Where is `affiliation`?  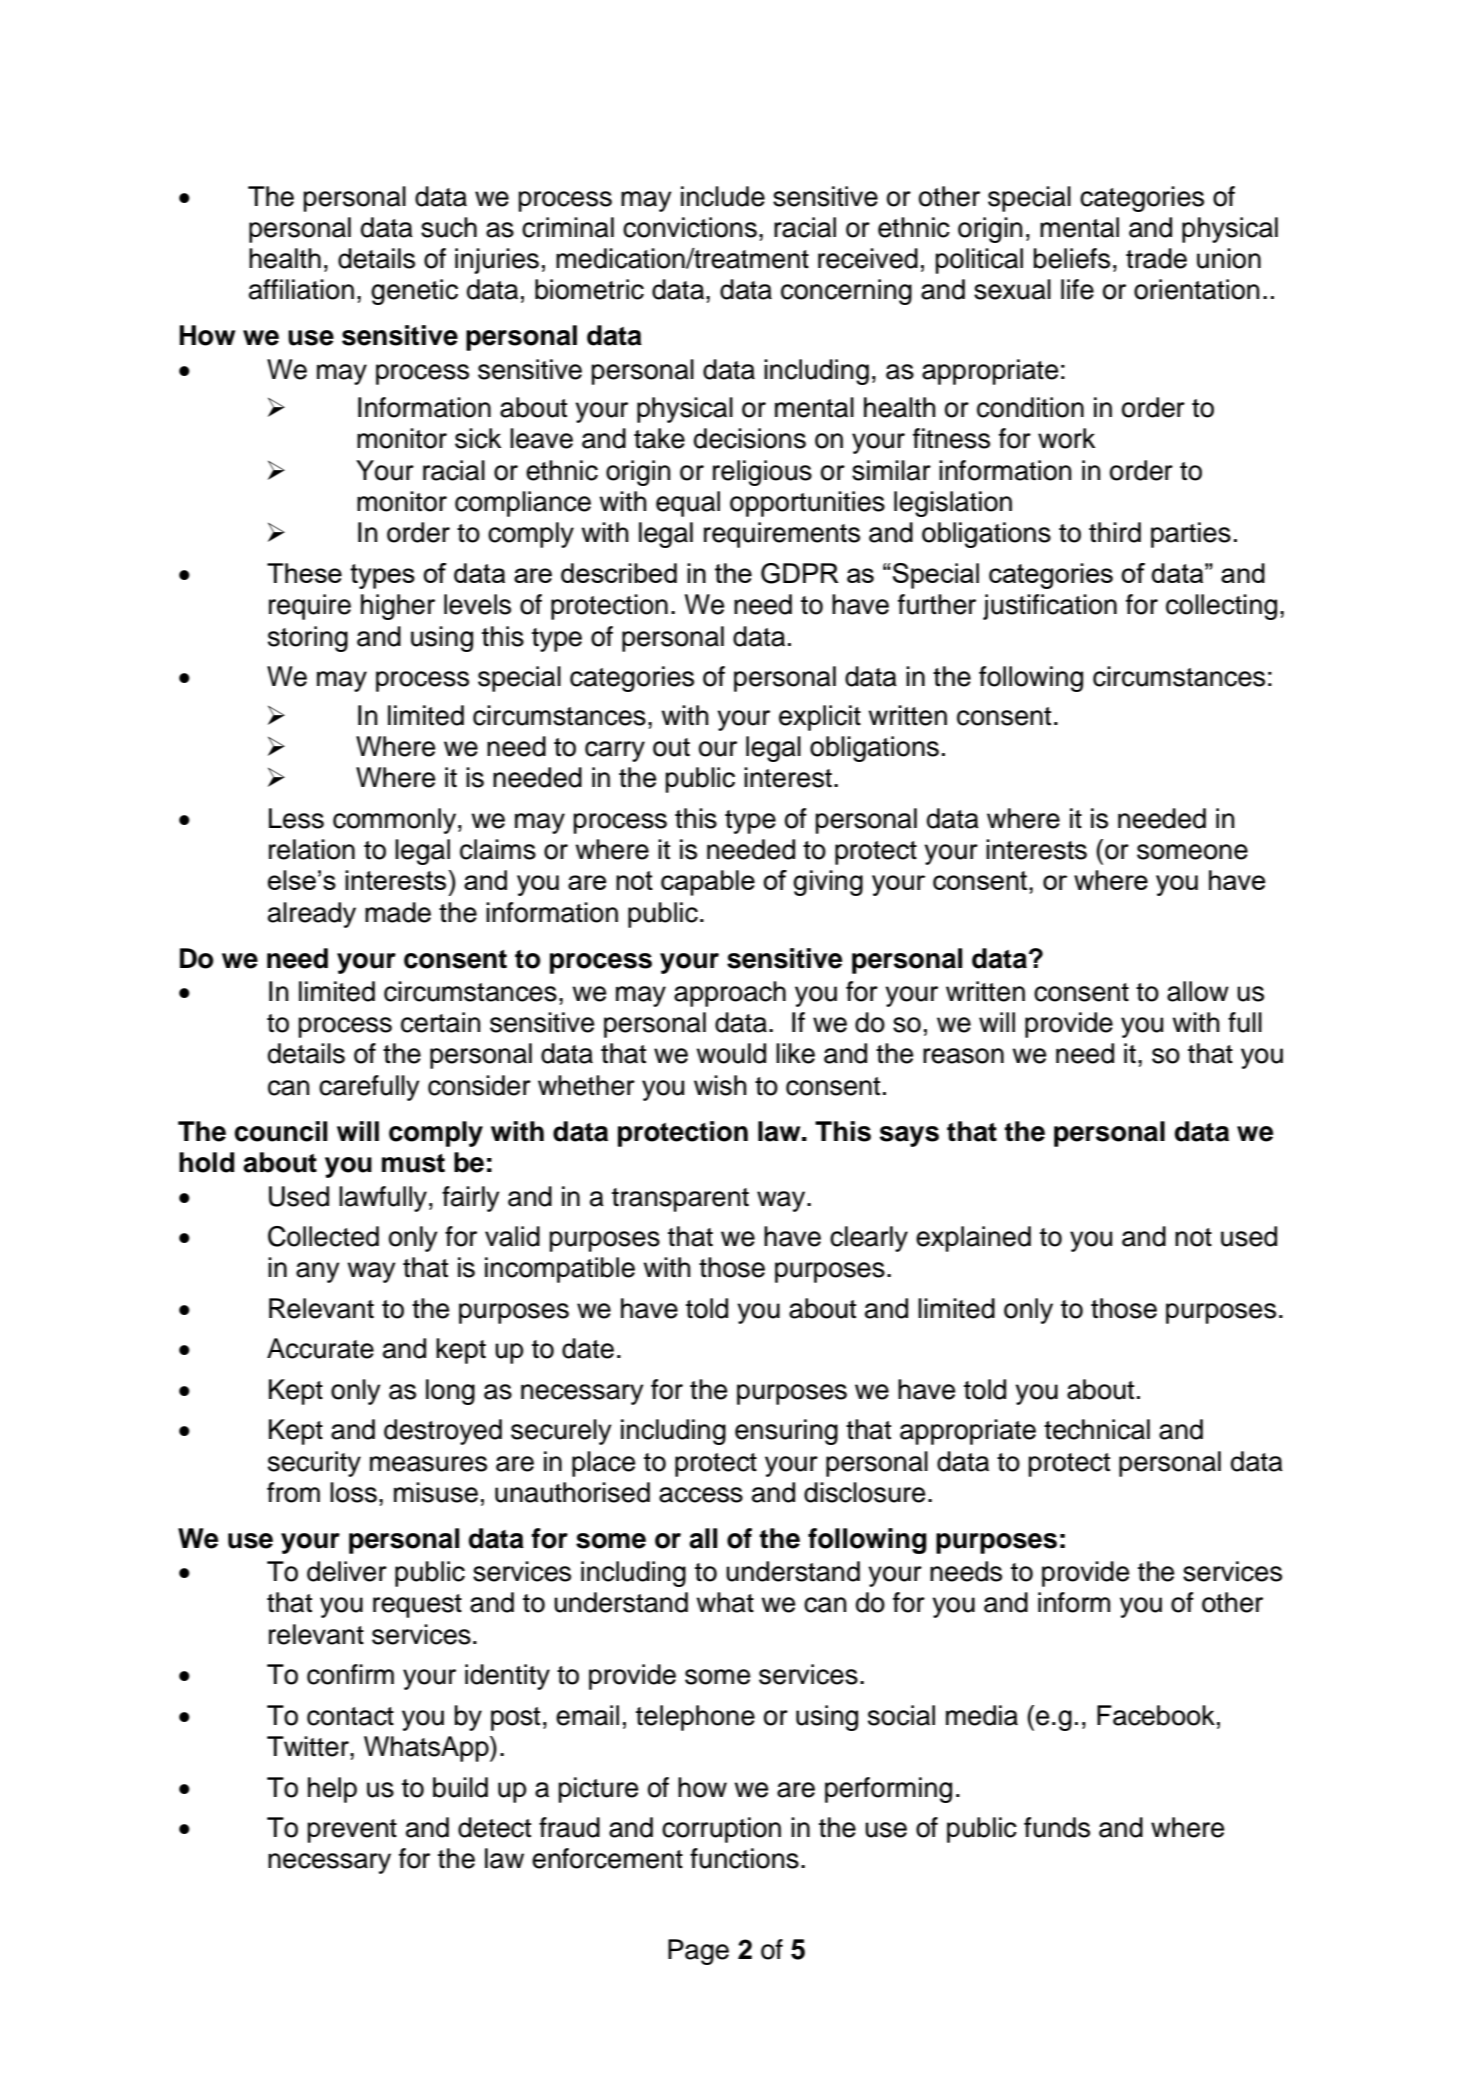 affiliation is located at coordinates (301, 289).
